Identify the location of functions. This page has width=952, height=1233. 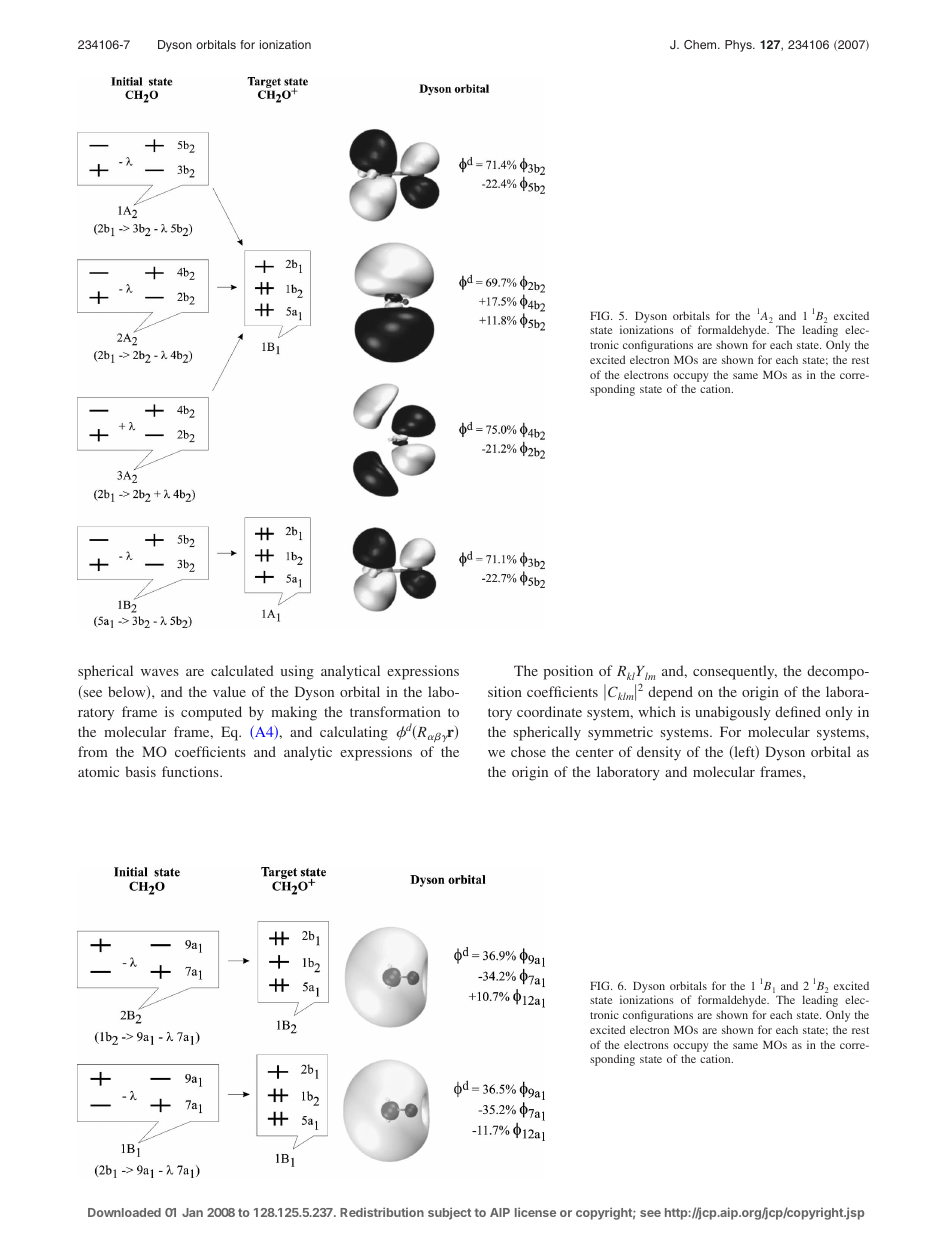
(191, 771).
